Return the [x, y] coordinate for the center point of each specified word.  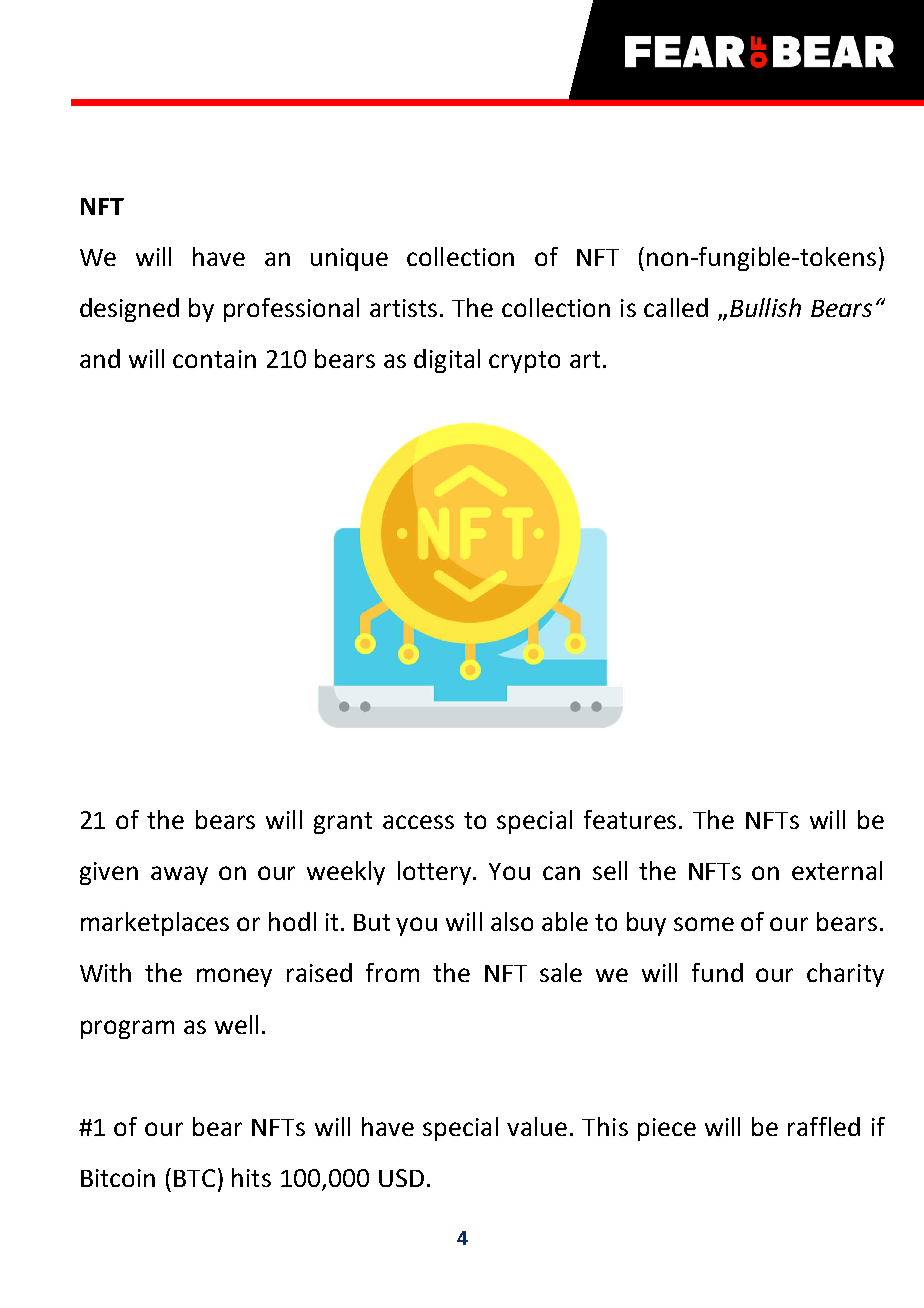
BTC [194, 1178]
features [630, 819]
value [537, 1126]
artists [403, 308]
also [512, 921]
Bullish [765, 307]
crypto [524, 362]
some [704, 924]
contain [214, 359]
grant [343, 823]
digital [447, 361]
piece [667, 1129]
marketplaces [155, 924]
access [418, 822]
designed [129, 310]
